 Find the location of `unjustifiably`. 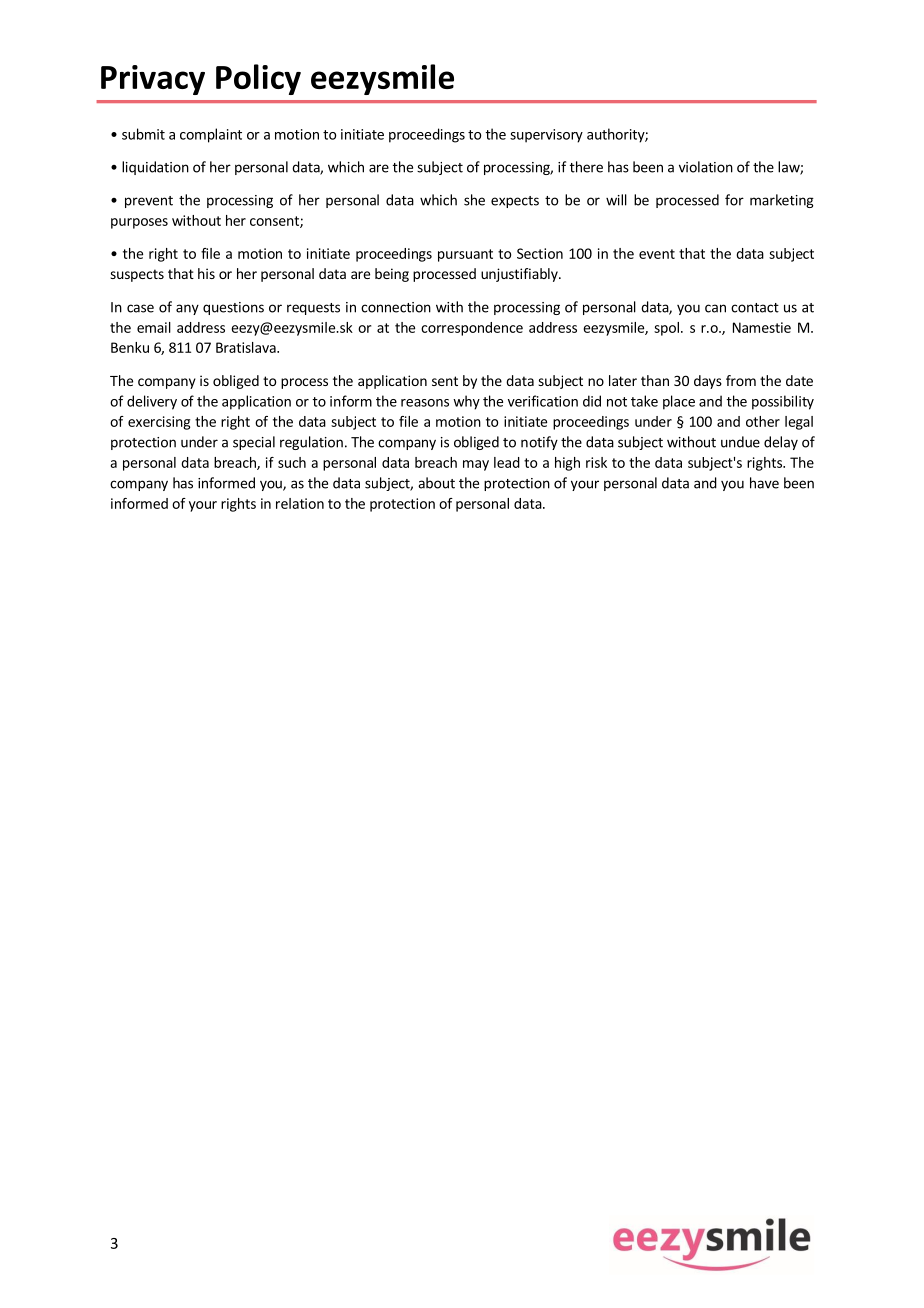

unjustifiably is located at coordinates (520, 275).
